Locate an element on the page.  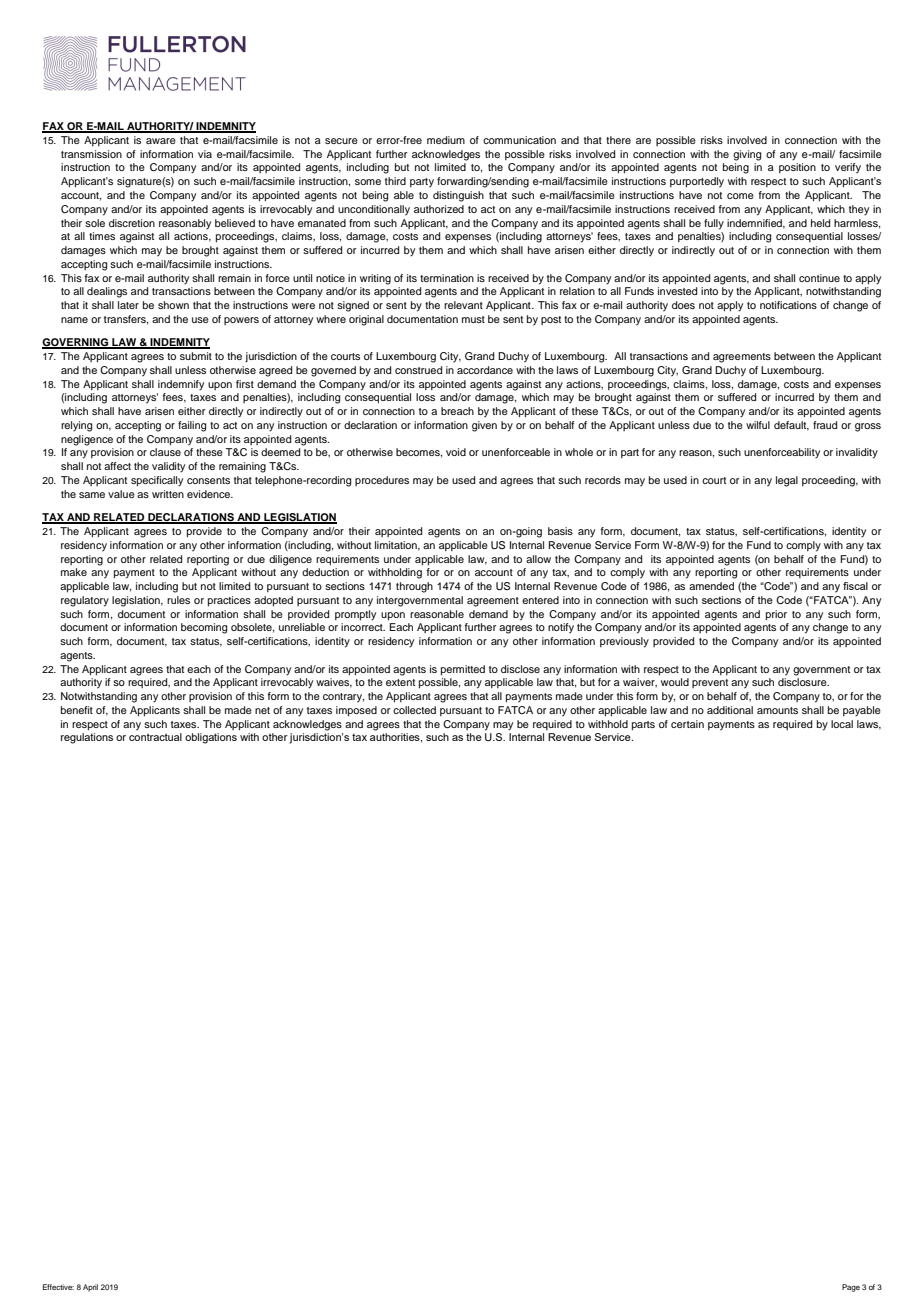
contractual is located at coordinates (155, 737).
